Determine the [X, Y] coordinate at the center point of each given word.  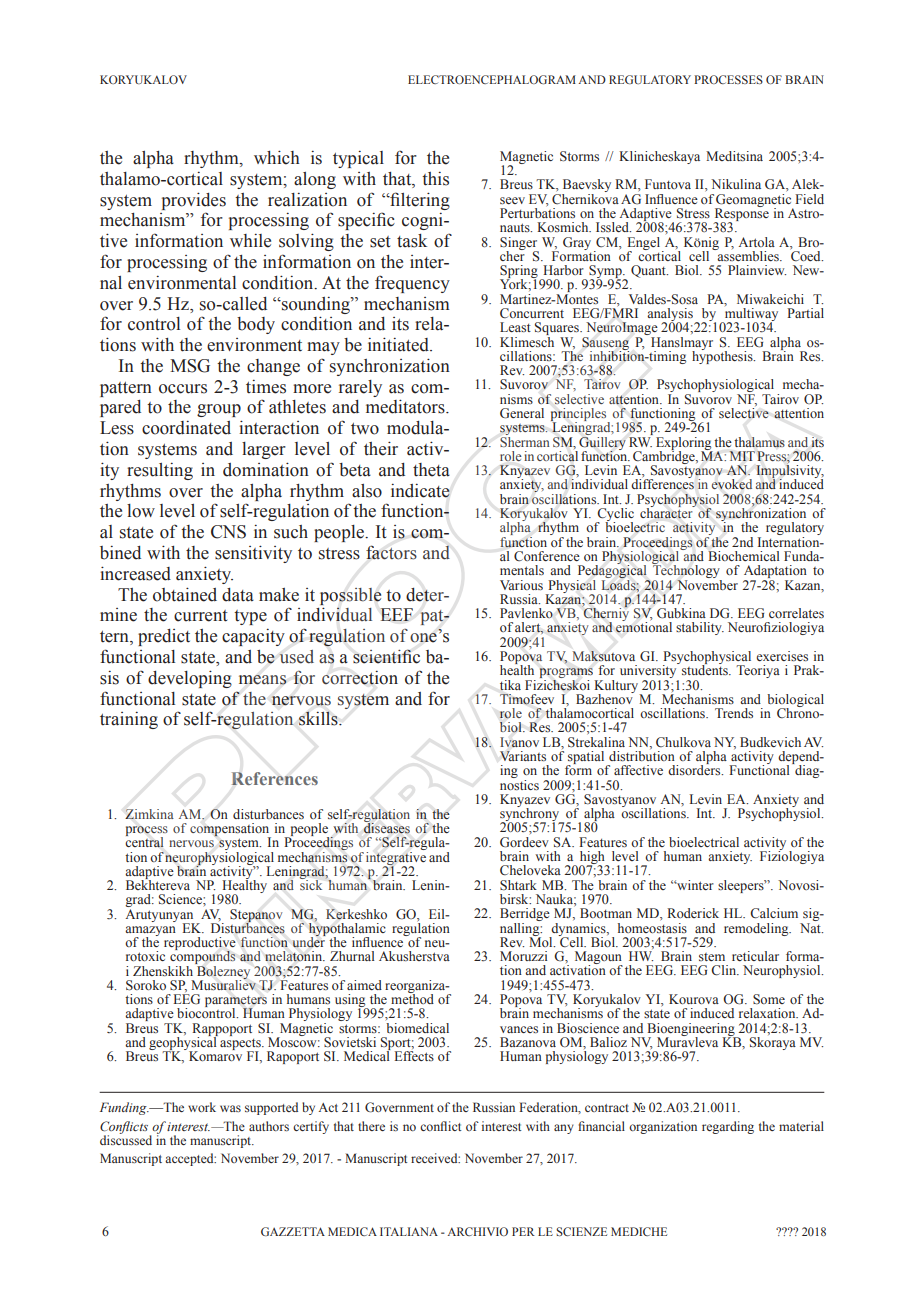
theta [431, 470]
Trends [734, 713]
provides [194, 201]
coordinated [186, 428]
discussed [126, 1138]
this [435, 179]
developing [190, 679]
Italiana [409, 1231]
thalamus [759, 442]
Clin [725, 970]
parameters [236, 1003]
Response [741, 214]
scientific [386, 656]
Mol [542, 940]
